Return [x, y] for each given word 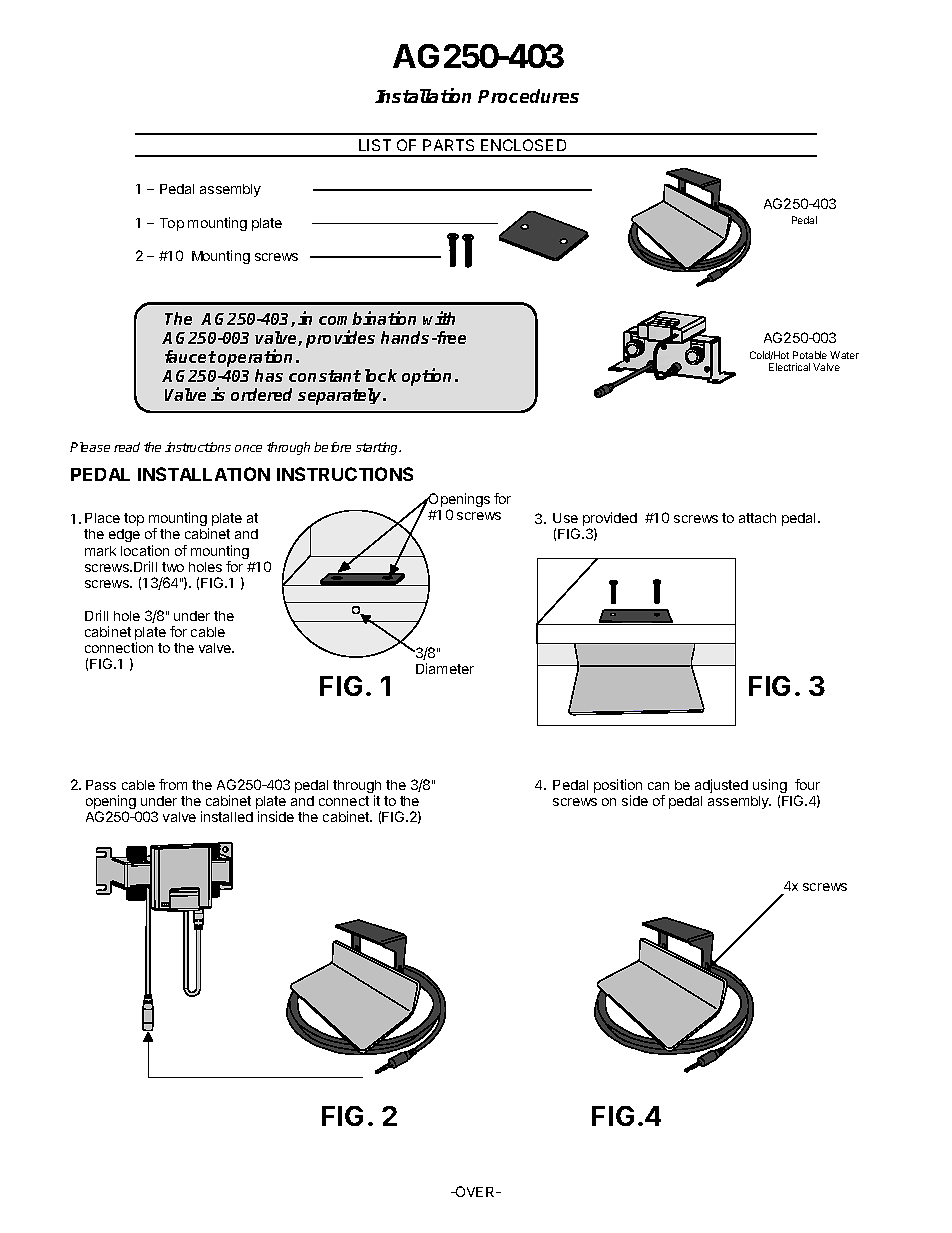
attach [757, 518]
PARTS [448, 145]
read [127, 447]
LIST [375, 145]
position [618, 786]
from [173, 784]
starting [378, 448]
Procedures [528, 96]
